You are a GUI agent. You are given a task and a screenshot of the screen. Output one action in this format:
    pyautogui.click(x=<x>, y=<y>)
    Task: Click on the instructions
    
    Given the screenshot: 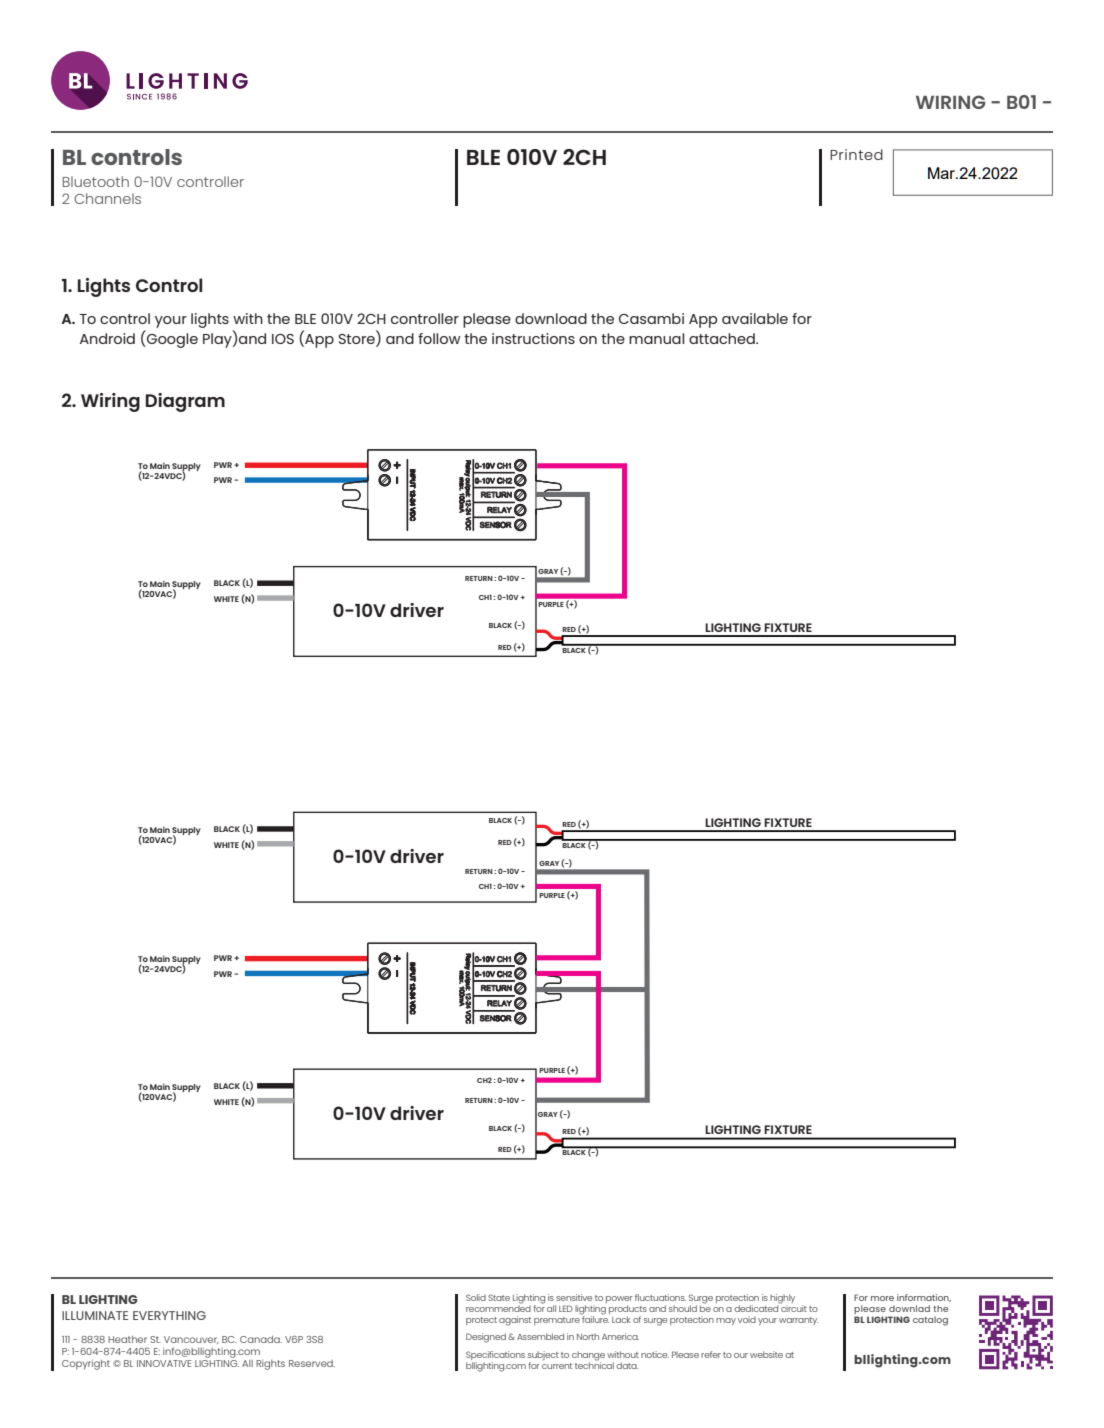 What is the action you would take?
    pyautogui.click(x=533, y=338)
